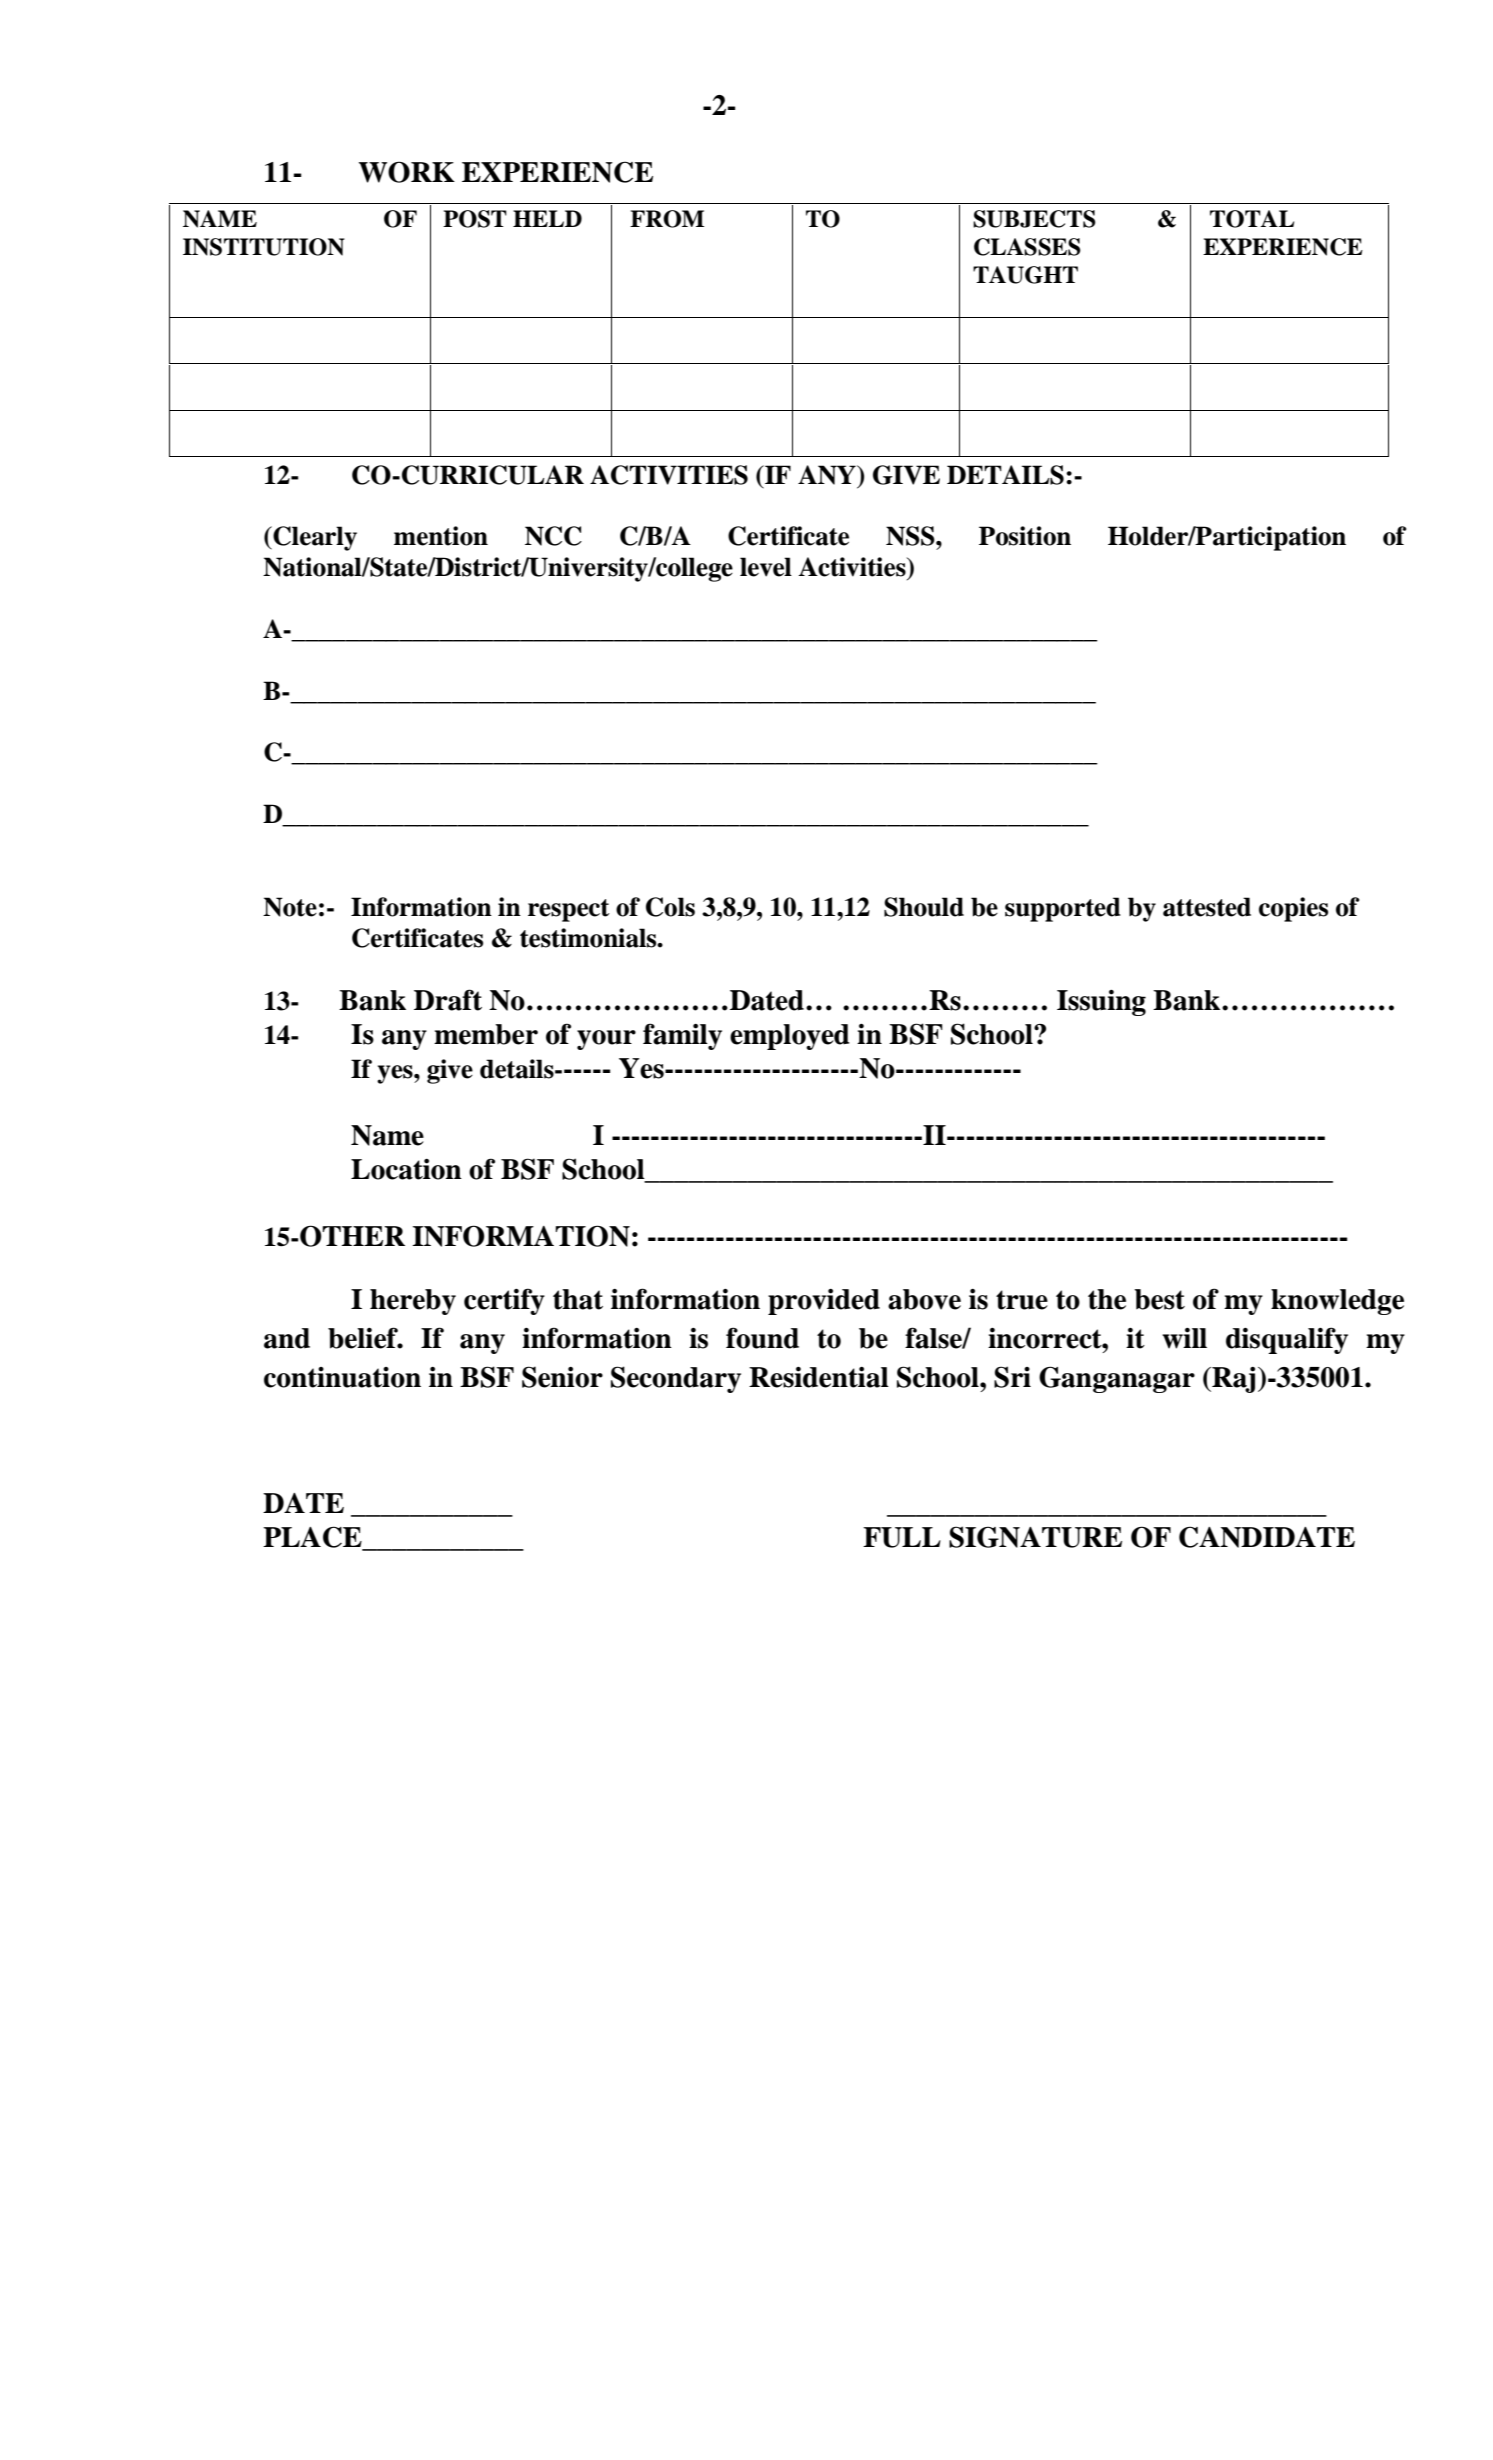 This screenshot has width=1493, height=2460. Describe the element at coordinates (1159, 1299) in the screenshot. I see `best` at that location.
